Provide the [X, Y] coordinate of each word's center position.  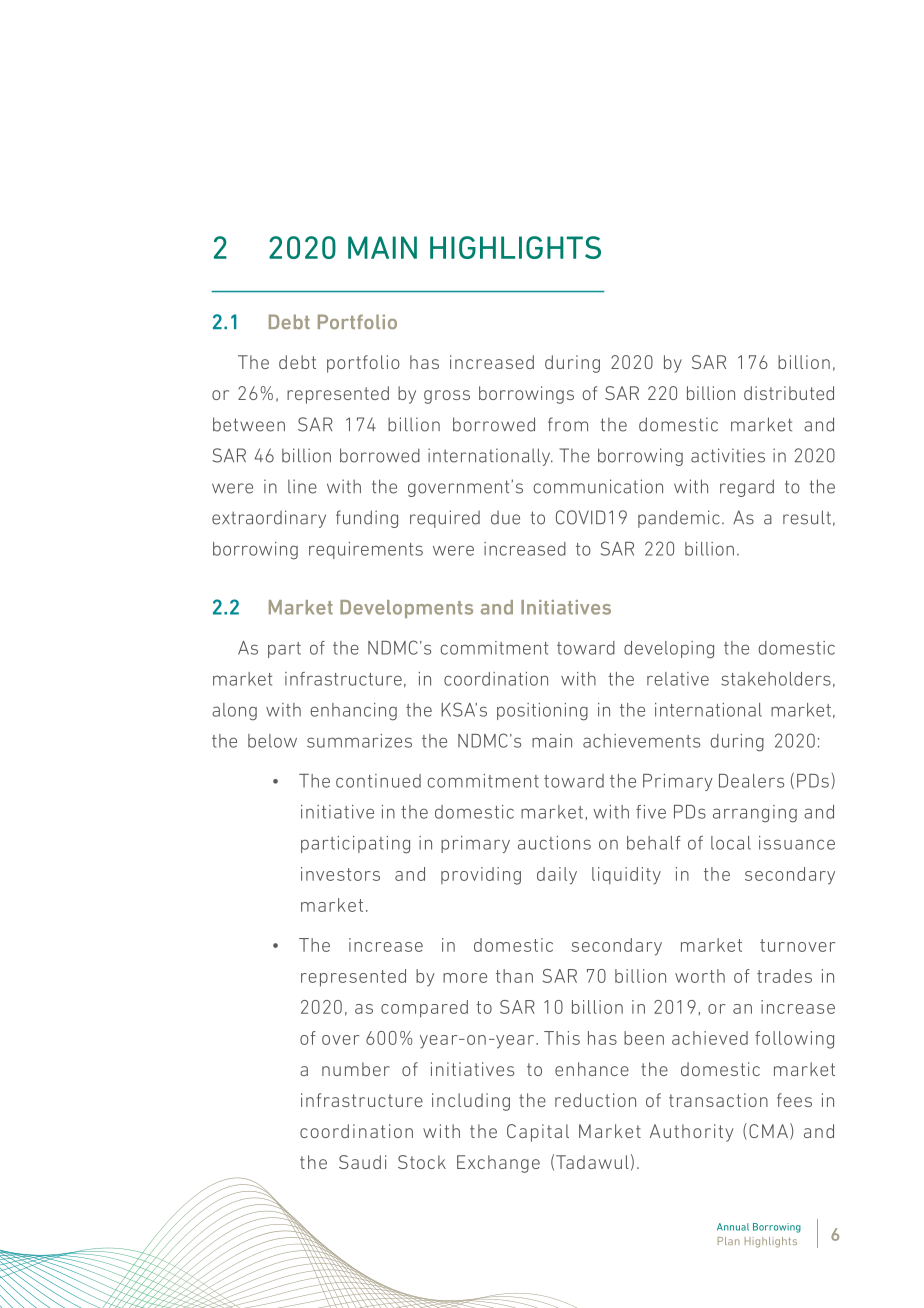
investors [340, 874]
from [568, 424]
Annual [733, 1227]
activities [728, 455]
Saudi [362, 1162]
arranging [755, 814]
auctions [554, 843]
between [249, 424]
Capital [538, 1133]
